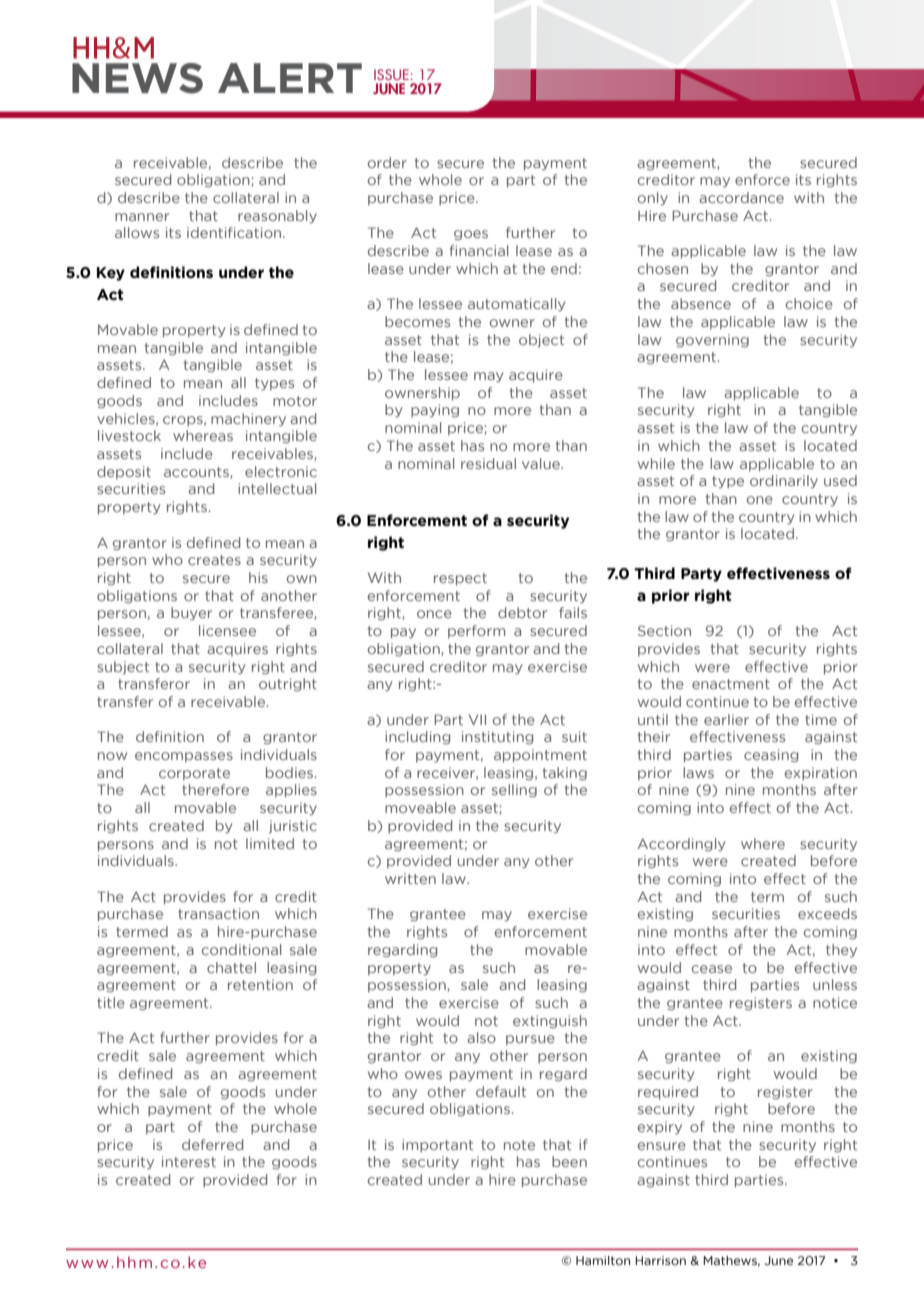 This screenshot has width=924, height=1308. Describe the element at coordinates (137, 78) in the screenshot. I see `NEWS` at that location.
